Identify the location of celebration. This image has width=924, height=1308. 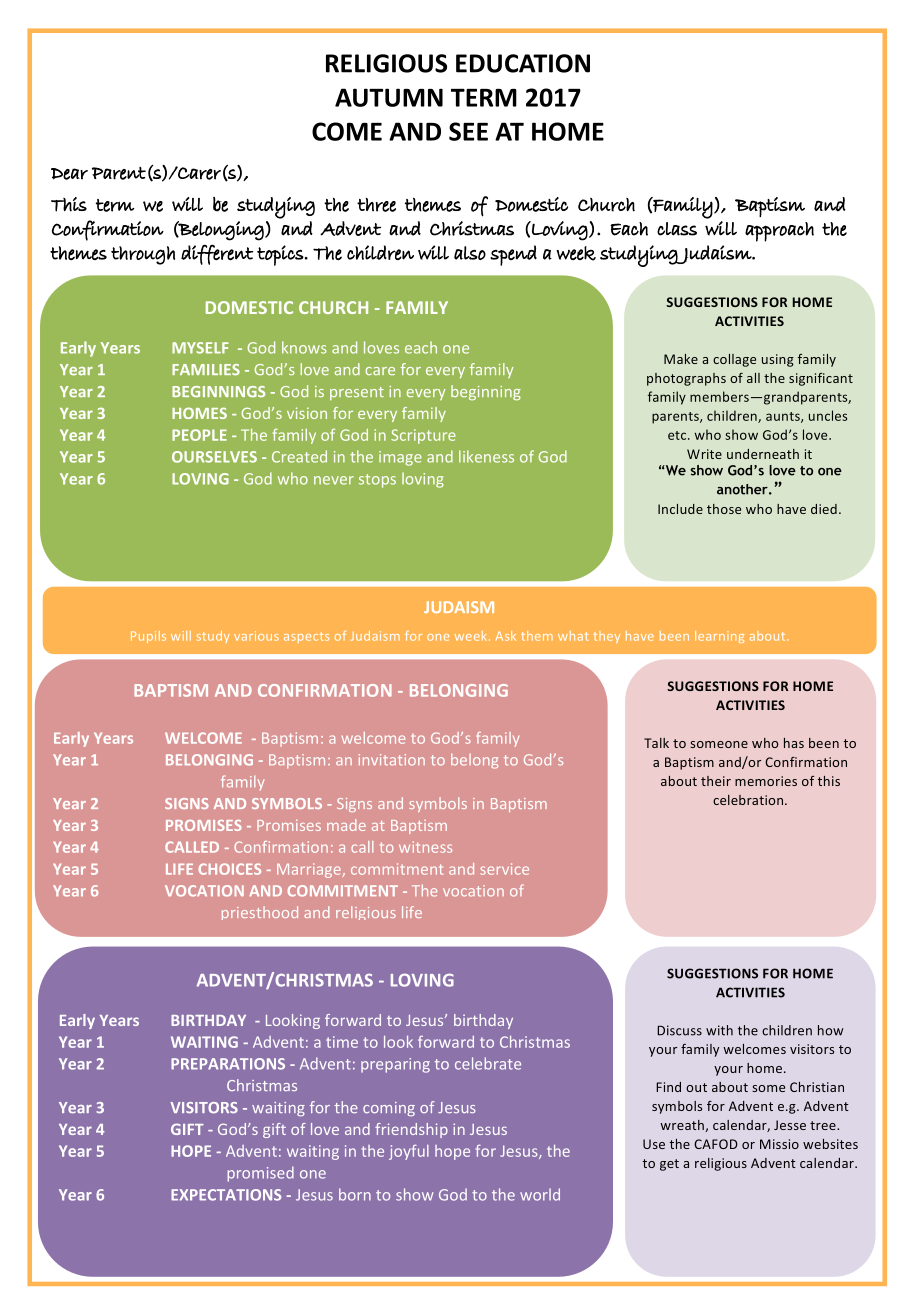
(749, 800).
